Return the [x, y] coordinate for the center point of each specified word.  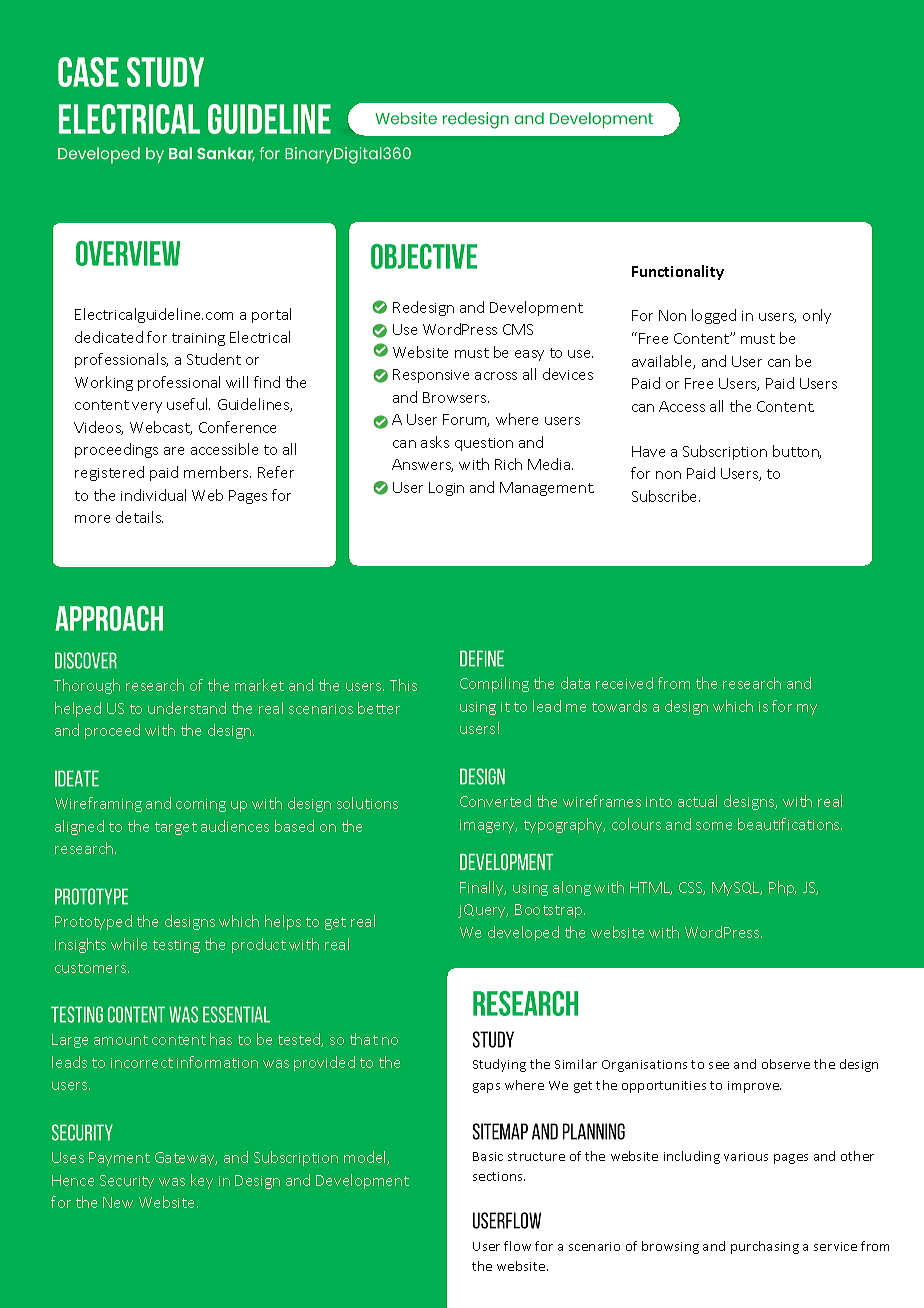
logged [714, 316]
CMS [518, 329]
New [118, 1202]
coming [201, 805]
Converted [495, 801]
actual [697, 801]
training [198, 339]
